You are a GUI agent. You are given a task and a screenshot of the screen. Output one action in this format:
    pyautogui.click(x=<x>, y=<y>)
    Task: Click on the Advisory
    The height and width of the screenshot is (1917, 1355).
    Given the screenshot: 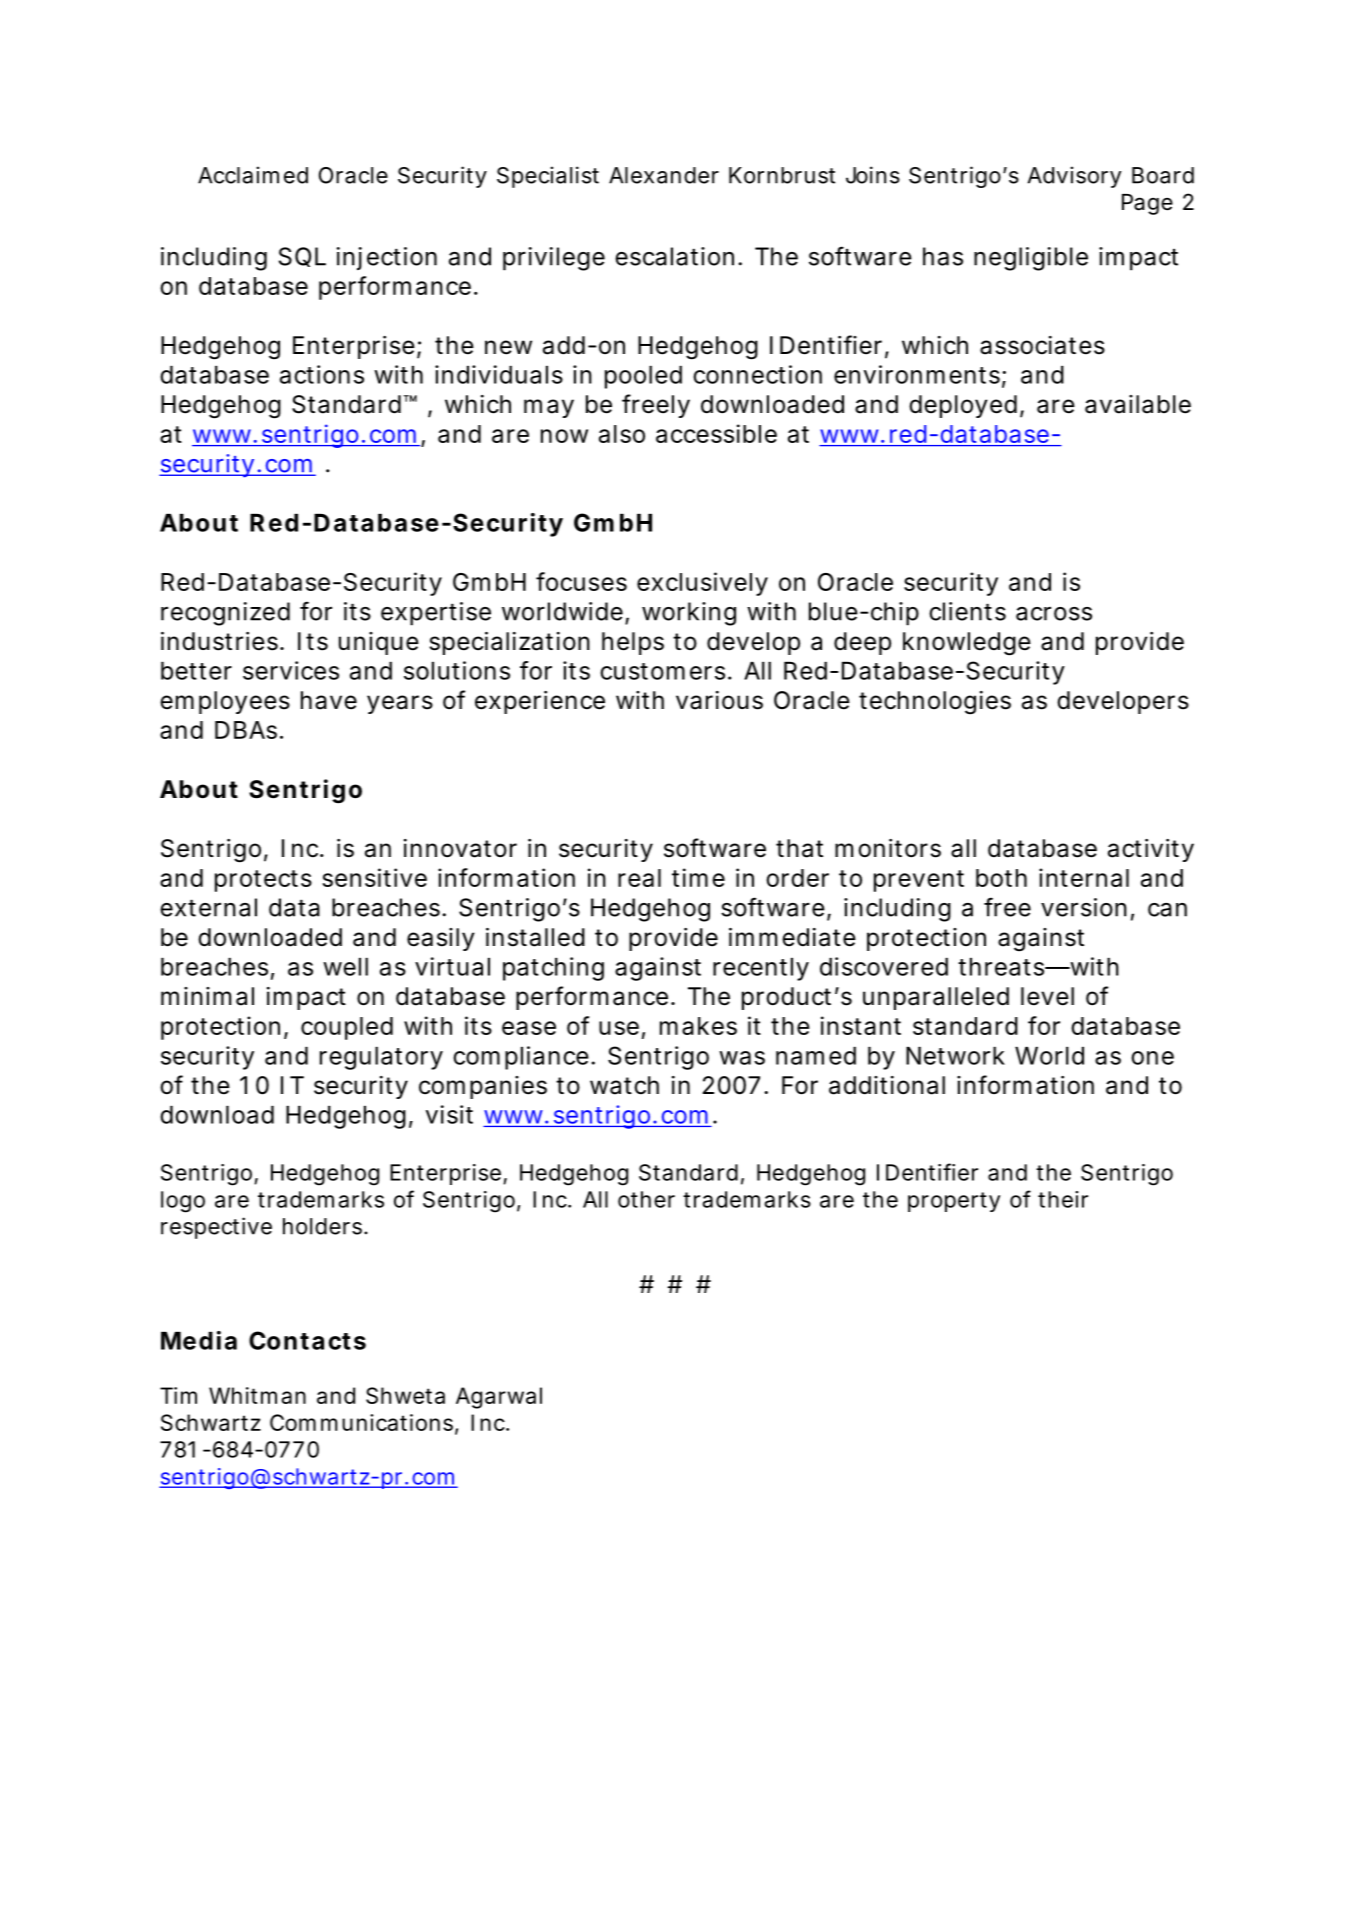 What is the action you would take?
    pyautogui.click(x=1075, y=177)
